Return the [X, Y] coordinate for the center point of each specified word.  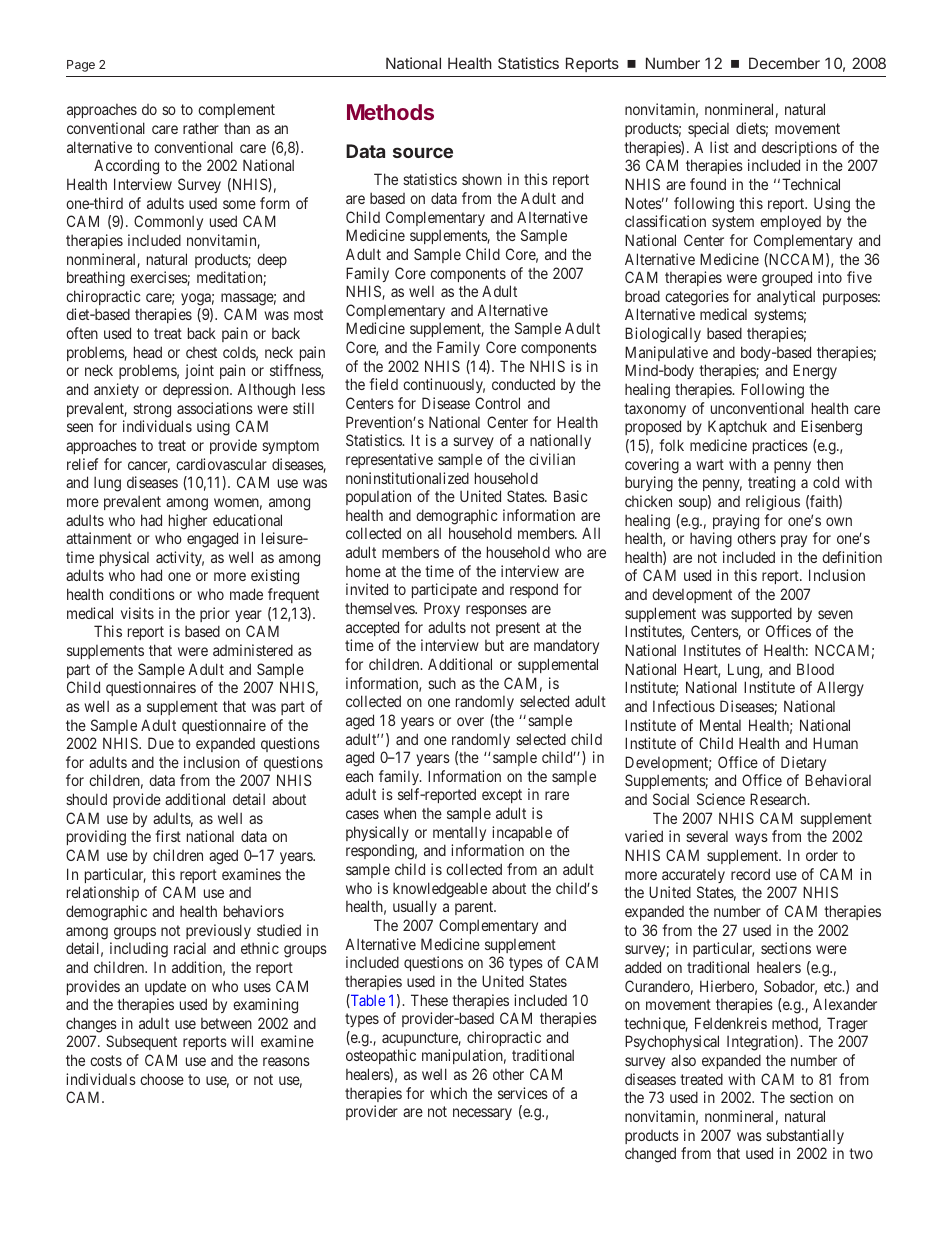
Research [779, 799]
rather [201, 128]
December [784, 63]
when [400, 813]
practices [780, 446]
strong [152, 410]
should [86, 799]
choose [162, 1079]
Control [497, 403]
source [423, 152]
